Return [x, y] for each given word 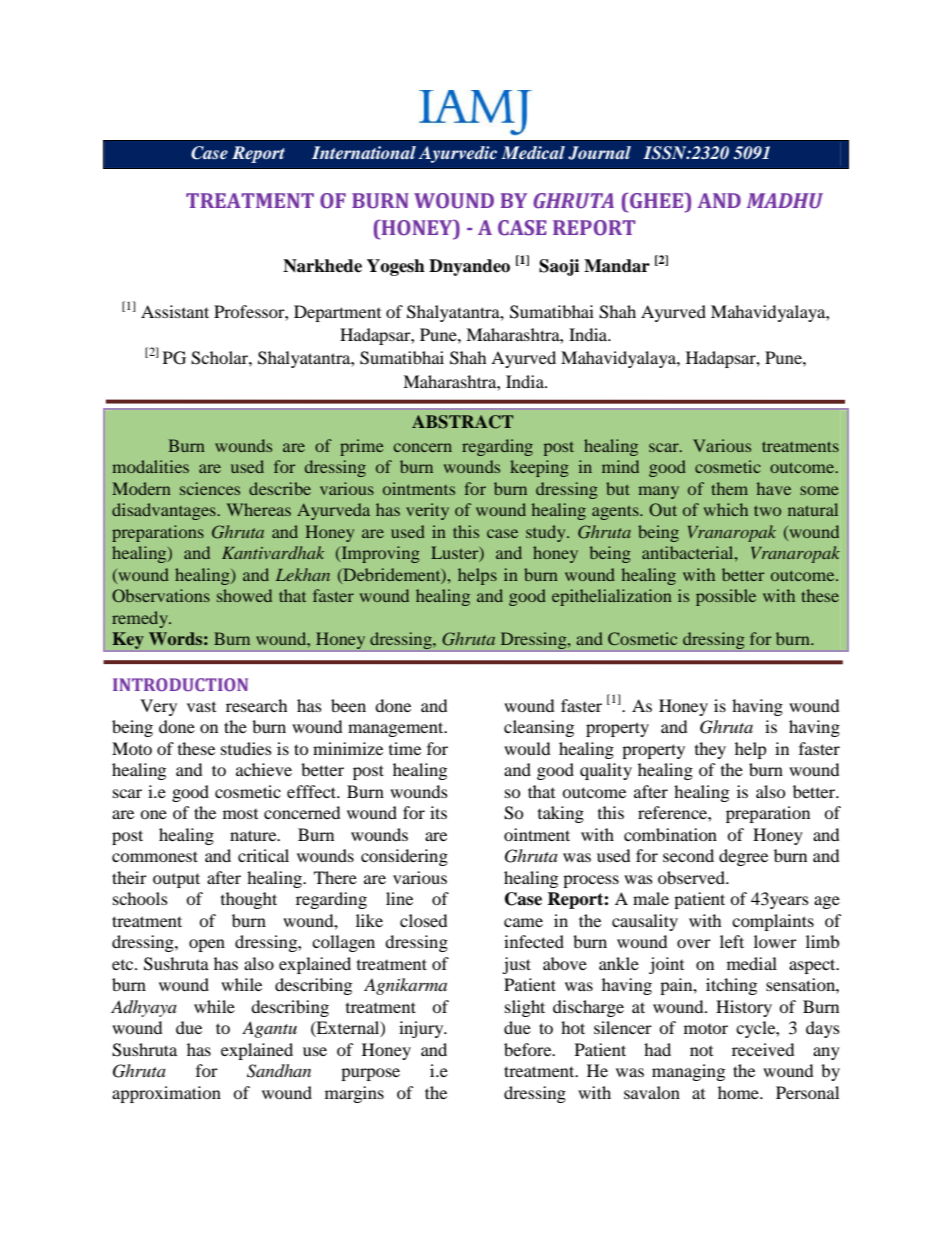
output [176, 880]
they [710, 750]
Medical [533, 152]
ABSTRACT [462, 422]
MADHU [785, 201]
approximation [166, 1094]
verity [427, 511]
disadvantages [165, 511]
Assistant [175, 311]
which [726, 509]
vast [201, 706]
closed [423, 920]
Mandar [617, 266]
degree [743, 857]
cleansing [539, 728]
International [364, 152]
